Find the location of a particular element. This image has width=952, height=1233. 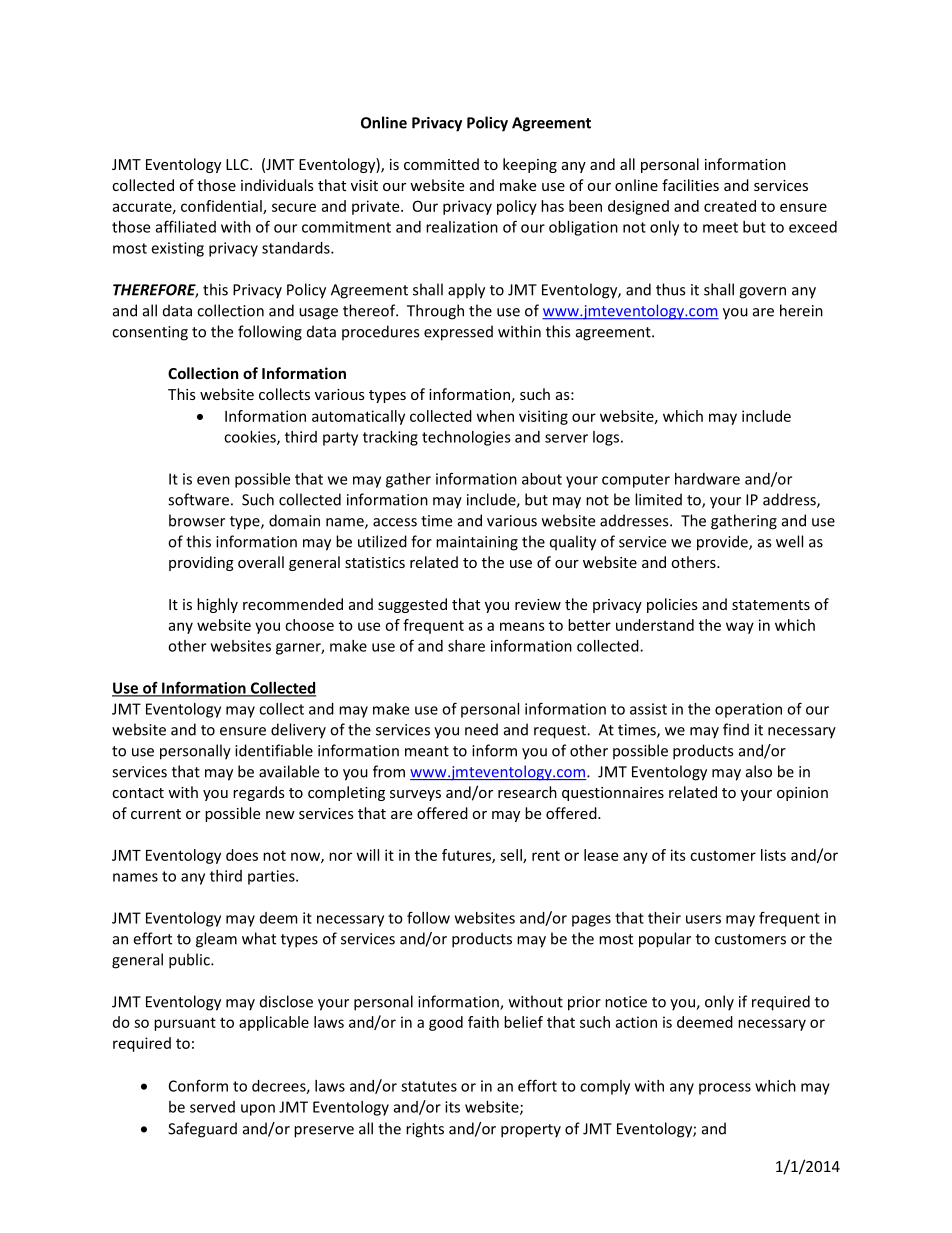

highly is located at coordinates (217, 605).
